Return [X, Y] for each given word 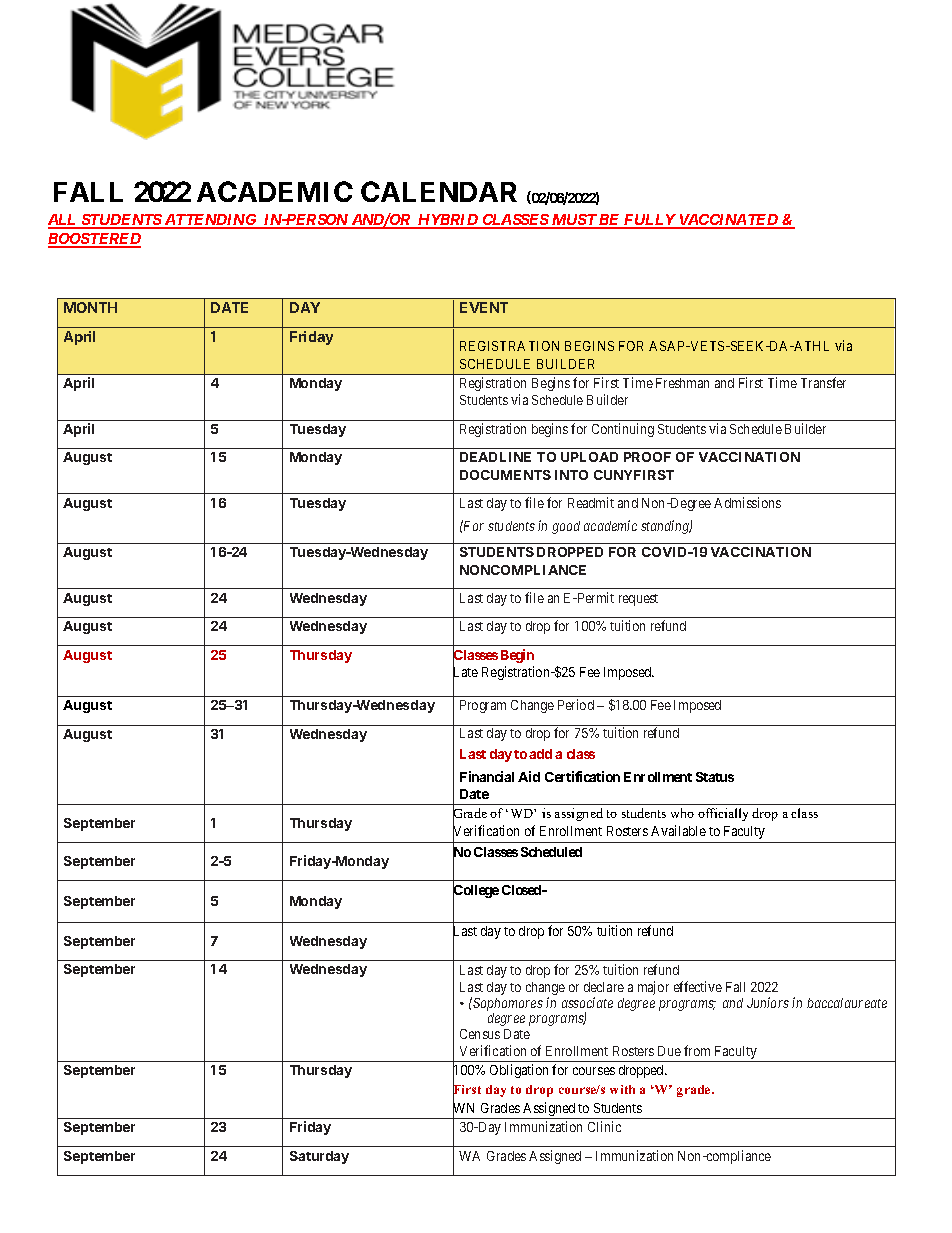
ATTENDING [210, 221]
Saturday [319, 1157]
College [476, 891]
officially [723, 814]
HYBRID [448, 221]
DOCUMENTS [505, 475]
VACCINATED [728, 221]
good [566, 527]
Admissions [747, 502]
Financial [487, 776]
